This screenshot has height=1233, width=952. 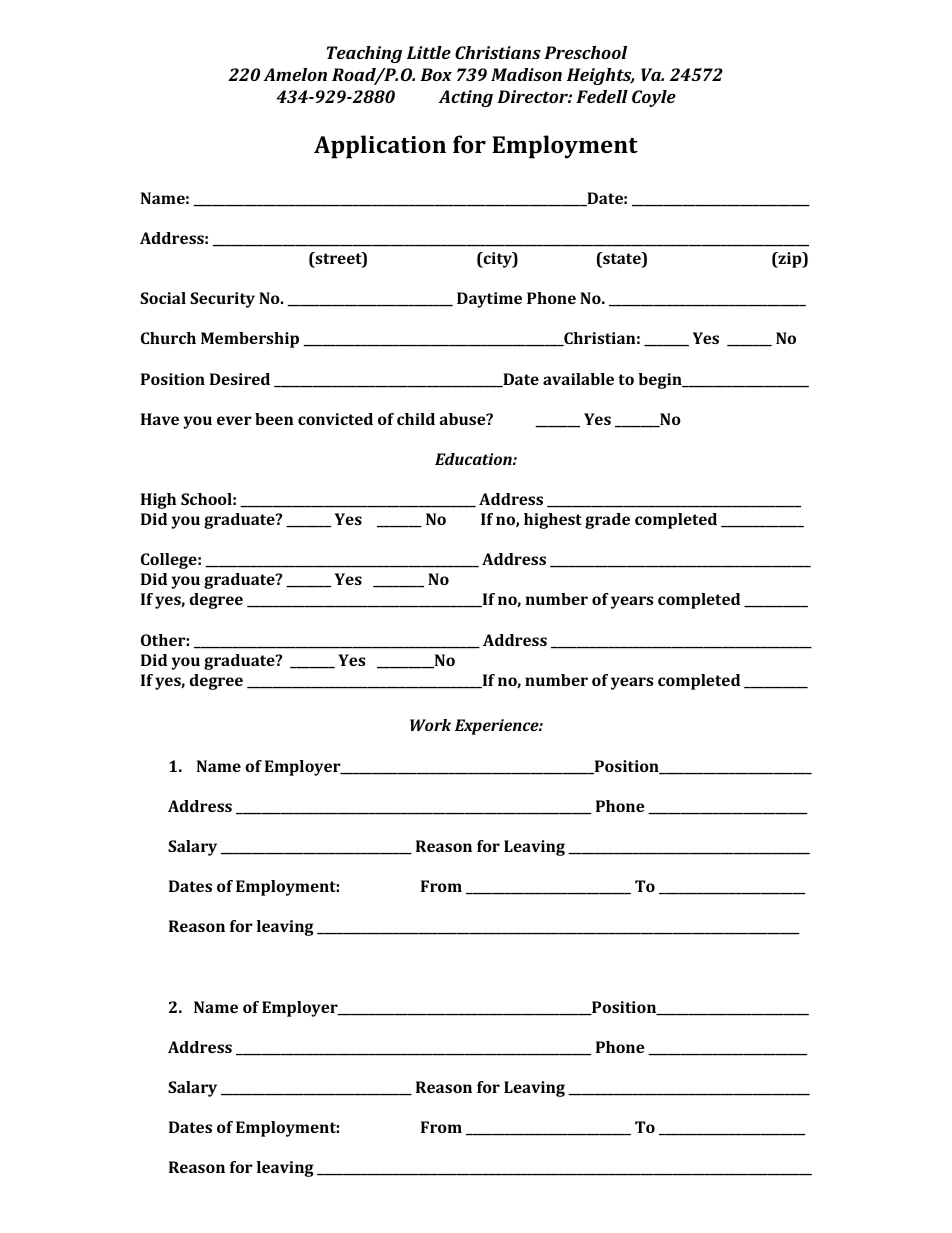 I want to click on abuse, so click(x=464, y=419).
